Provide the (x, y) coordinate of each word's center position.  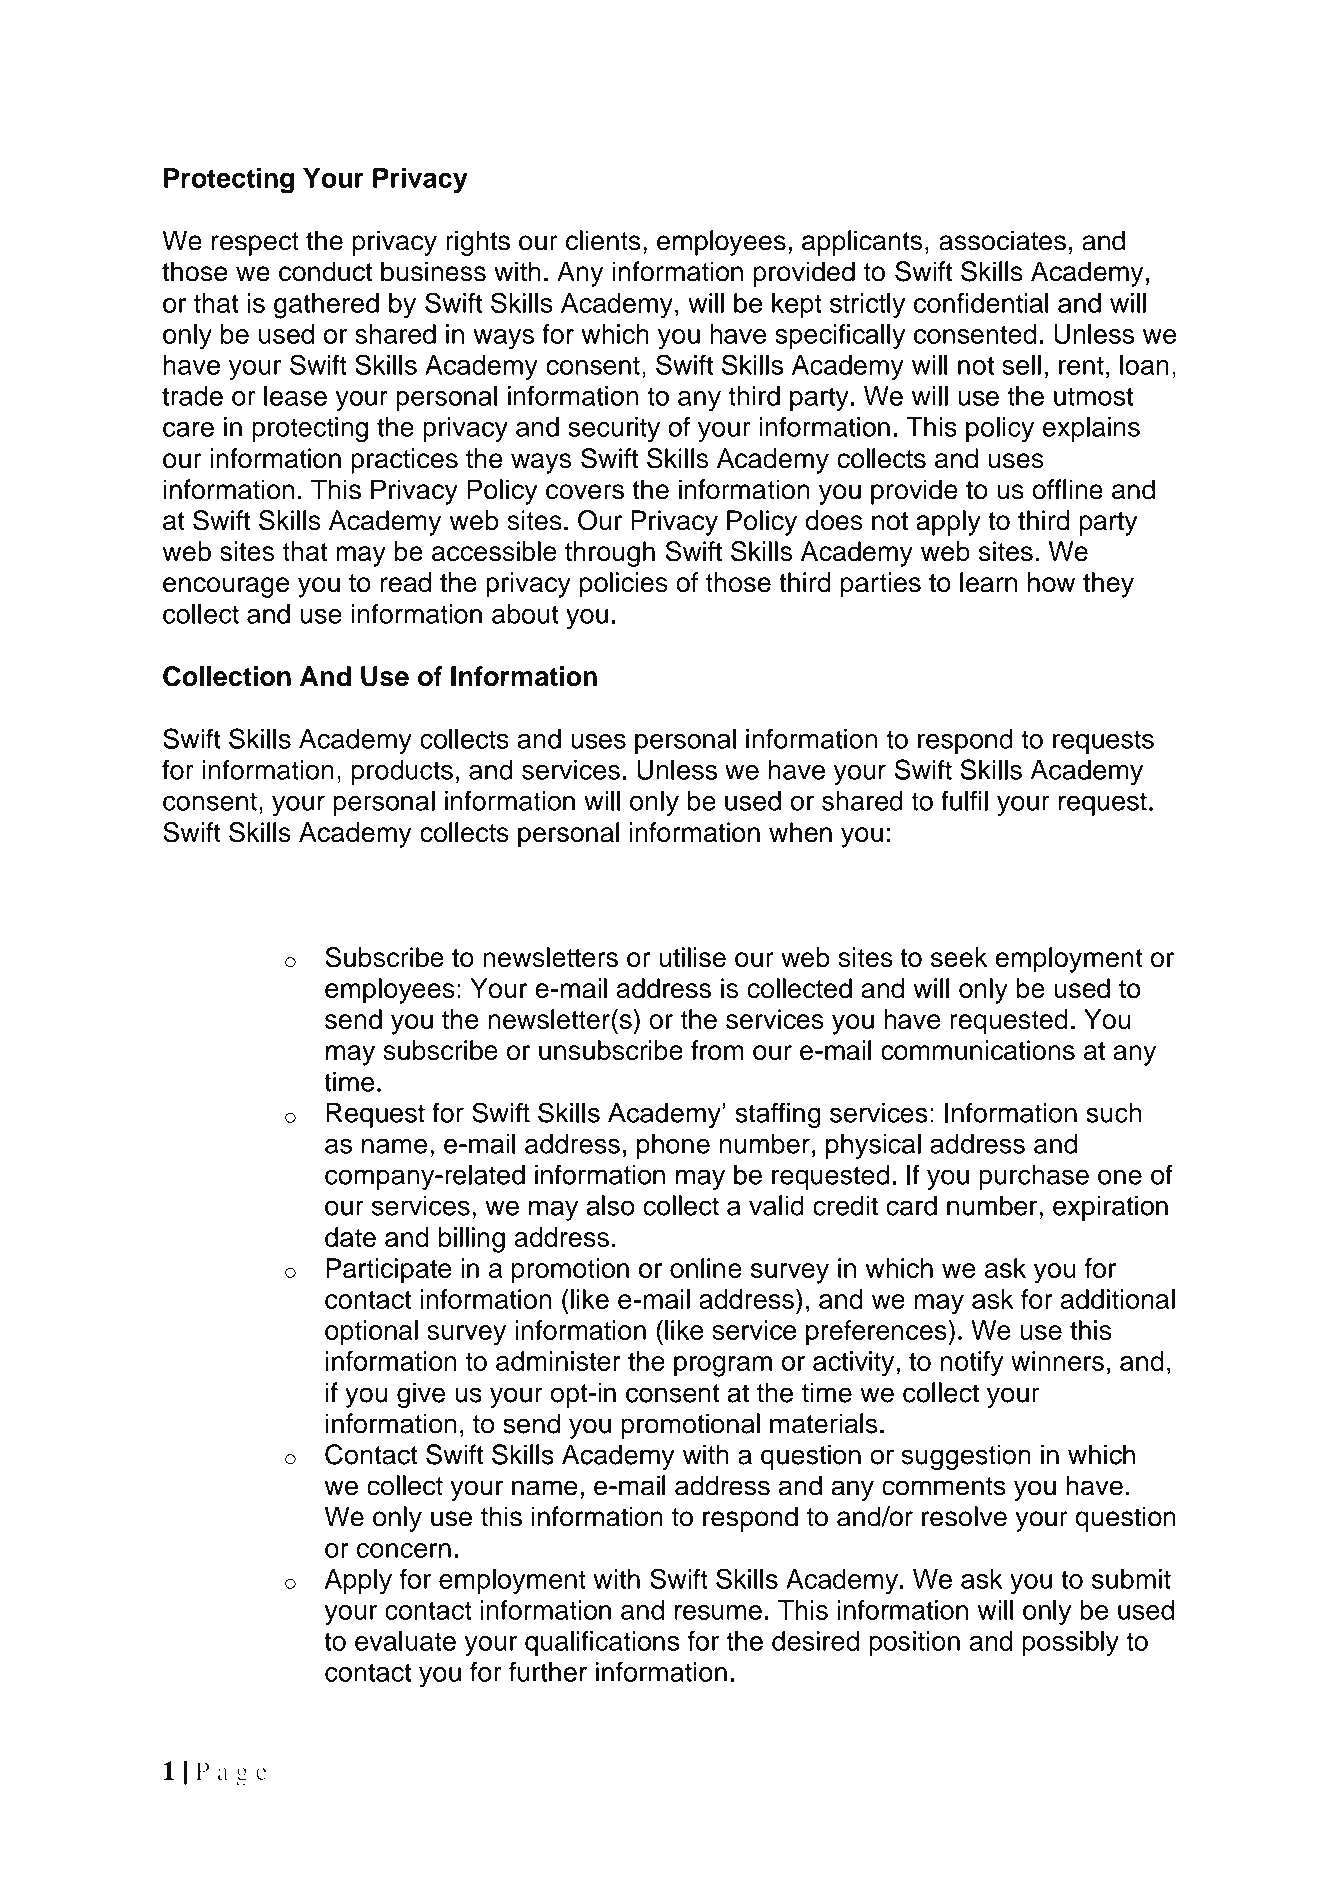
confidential (981, 303)
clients (603, 240)
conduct (325, 271)
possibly (1070, 1644)
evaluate (405, 1641)
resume (718, 1612)
